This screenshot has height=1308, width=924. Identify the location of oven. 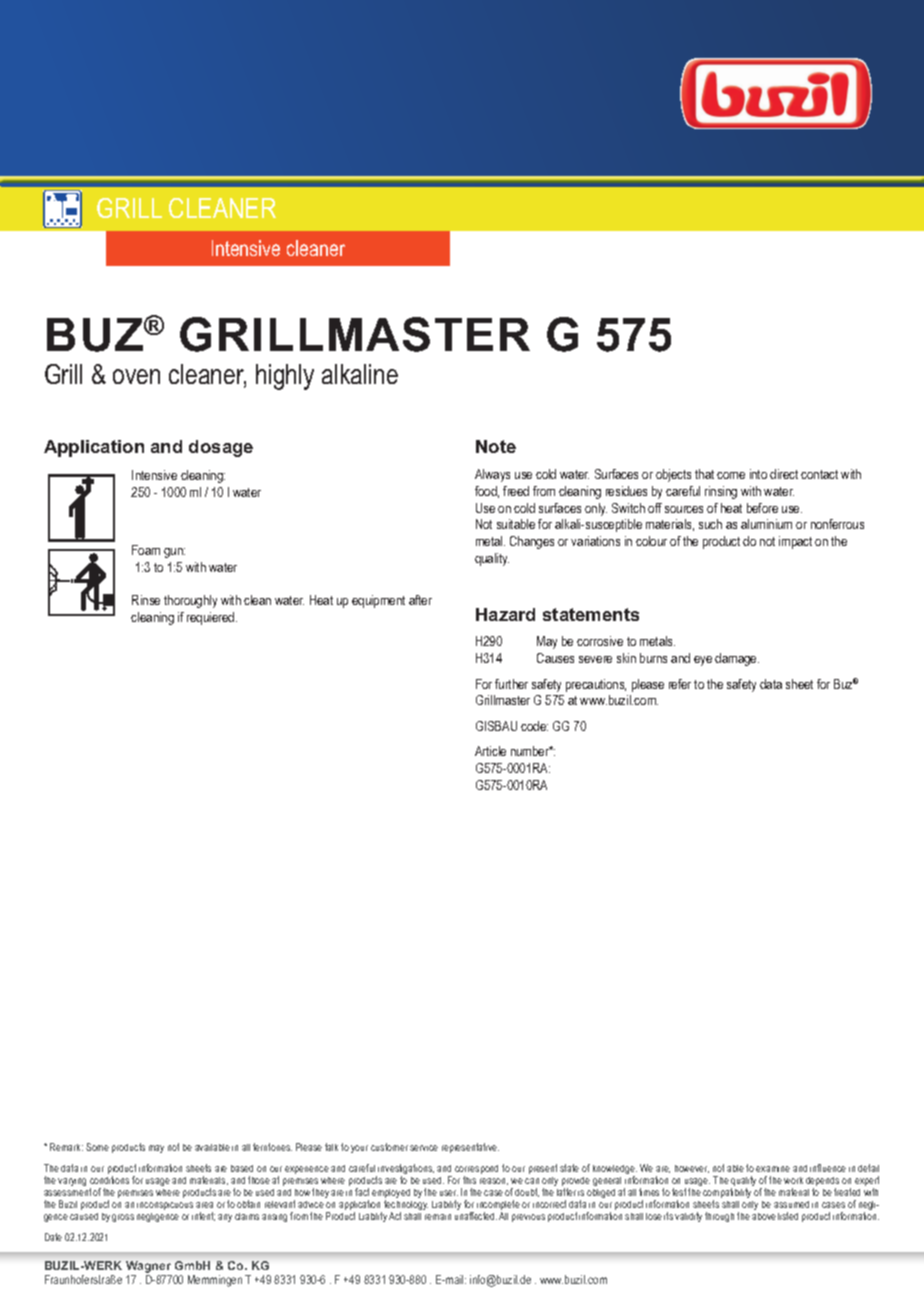
(136, 376).
